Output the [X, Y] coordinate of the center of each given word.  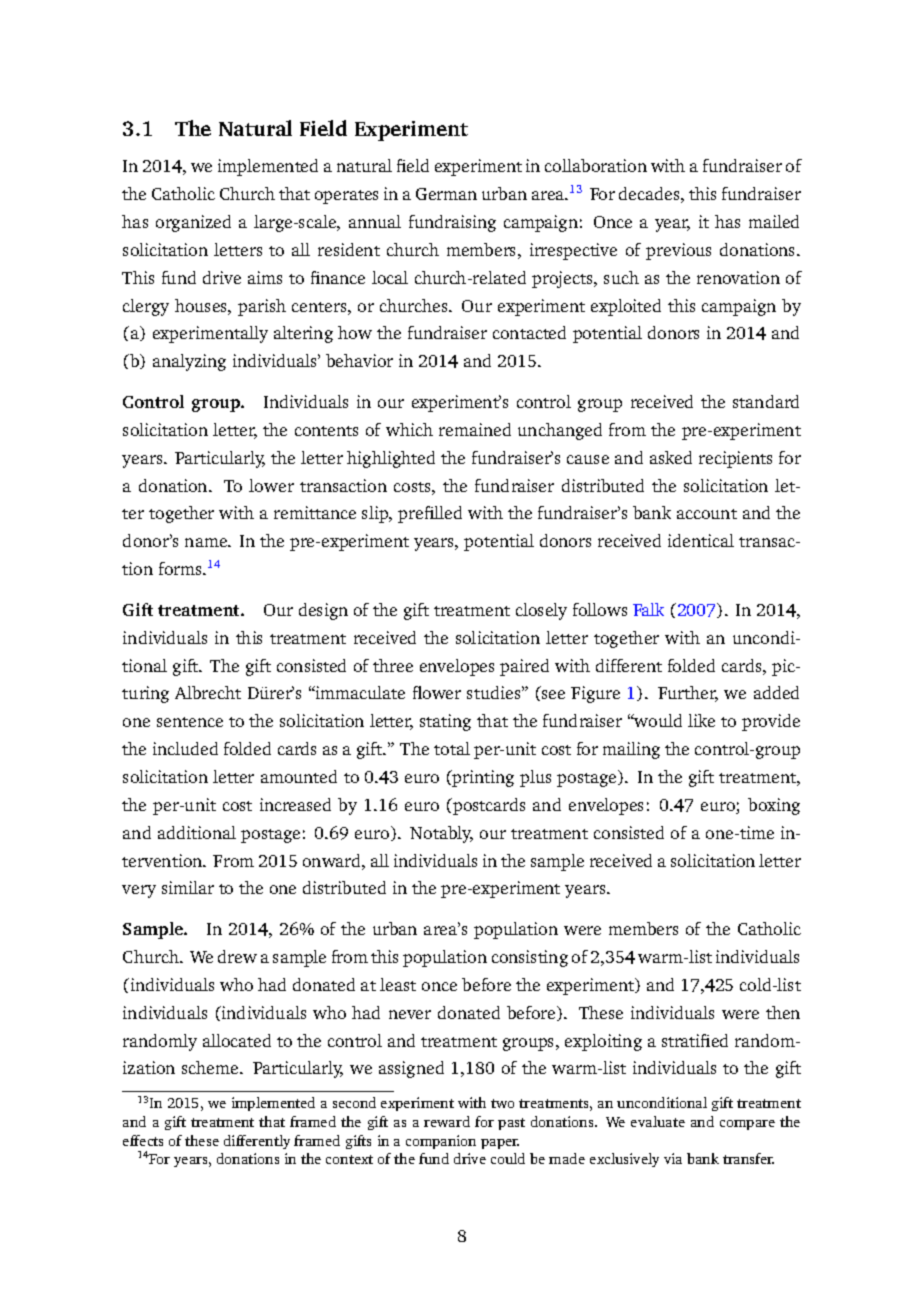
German [446, 194]
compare [747, 1125]
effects [143, 1140]
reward [447, 1121]
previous [678, 251]
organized [193, 223]
